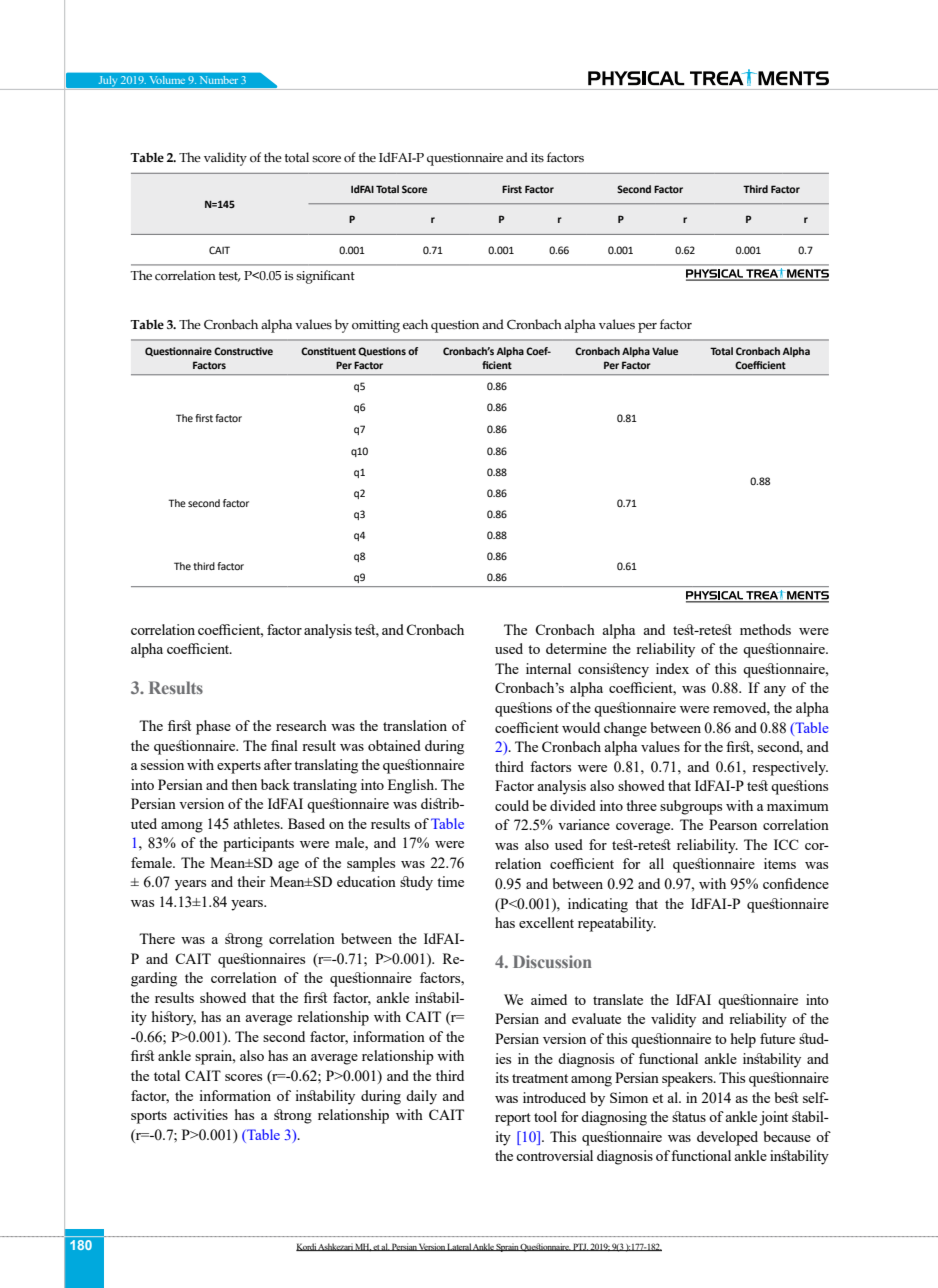 The height and width of the screenshot is (1288, 938). Describe the element at coordinates (307, 1247) in the screenshot. I see `Kordi` at that location.
